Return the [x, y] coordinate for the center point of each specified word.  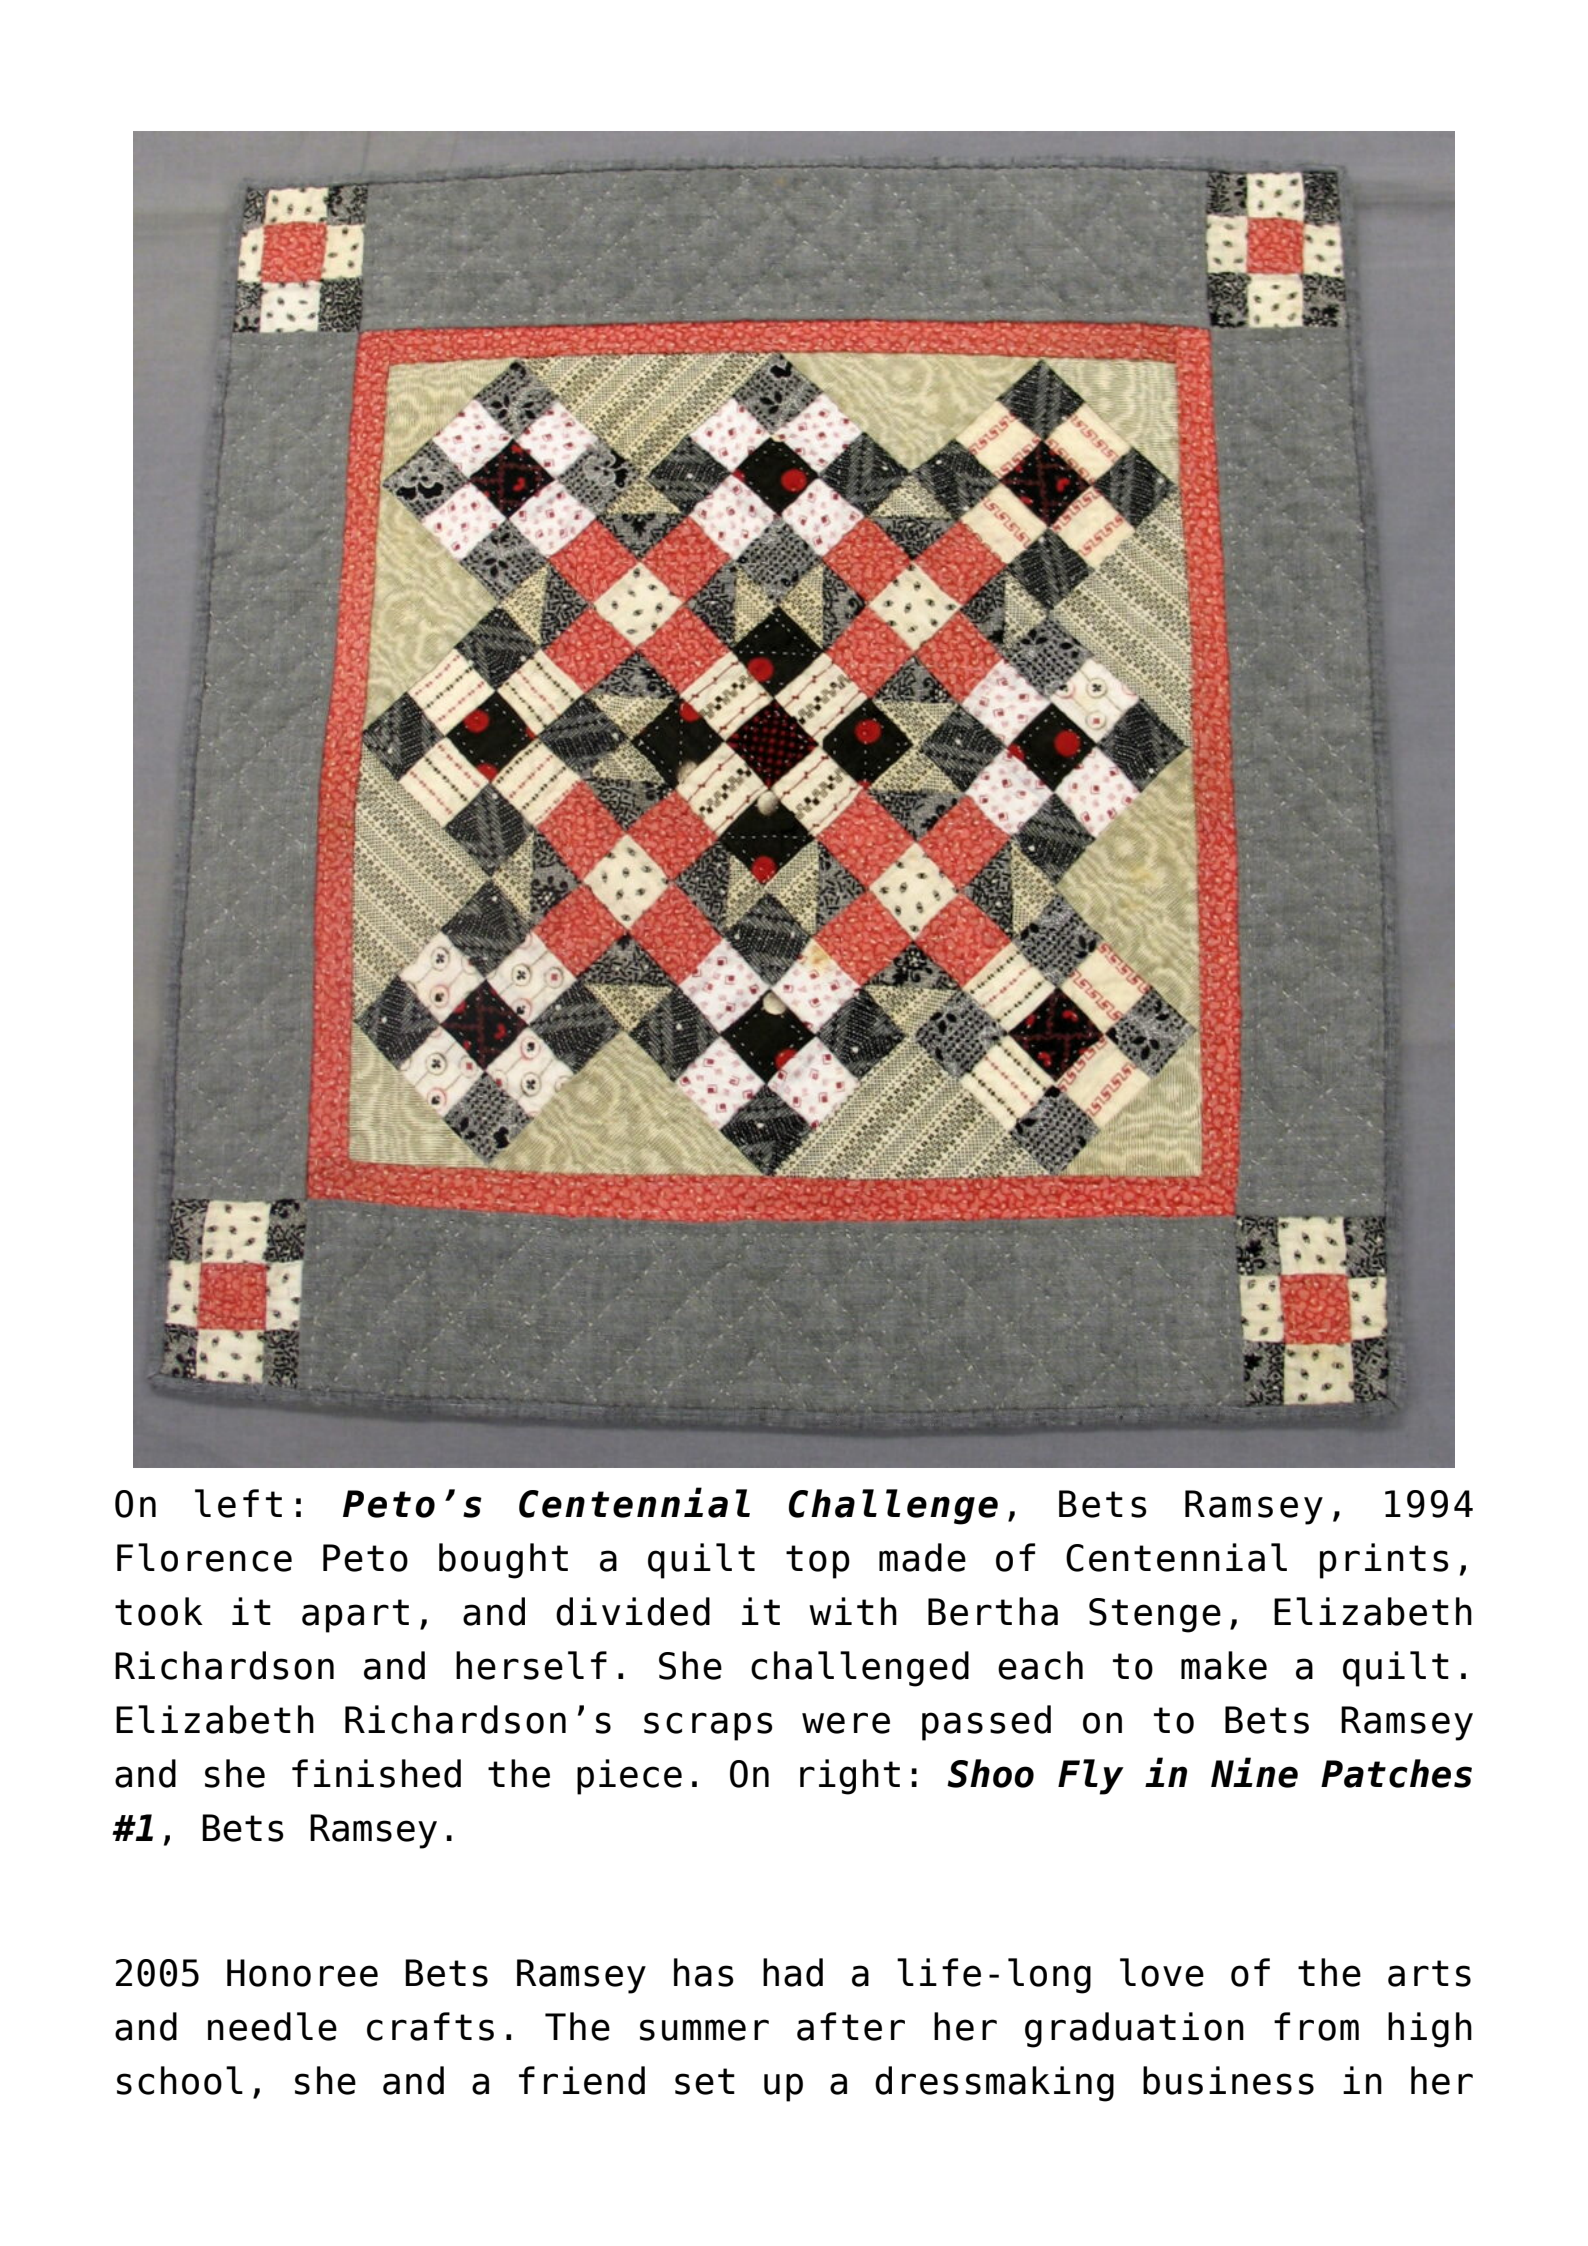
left [238, 1503]
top [818, 1562]
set [705, 2081]
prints [1384, 1561]
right [850, 1777]
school [180, 2080]
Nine [1254, 1772]
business [1228, 2080]
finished [376, 1773]
